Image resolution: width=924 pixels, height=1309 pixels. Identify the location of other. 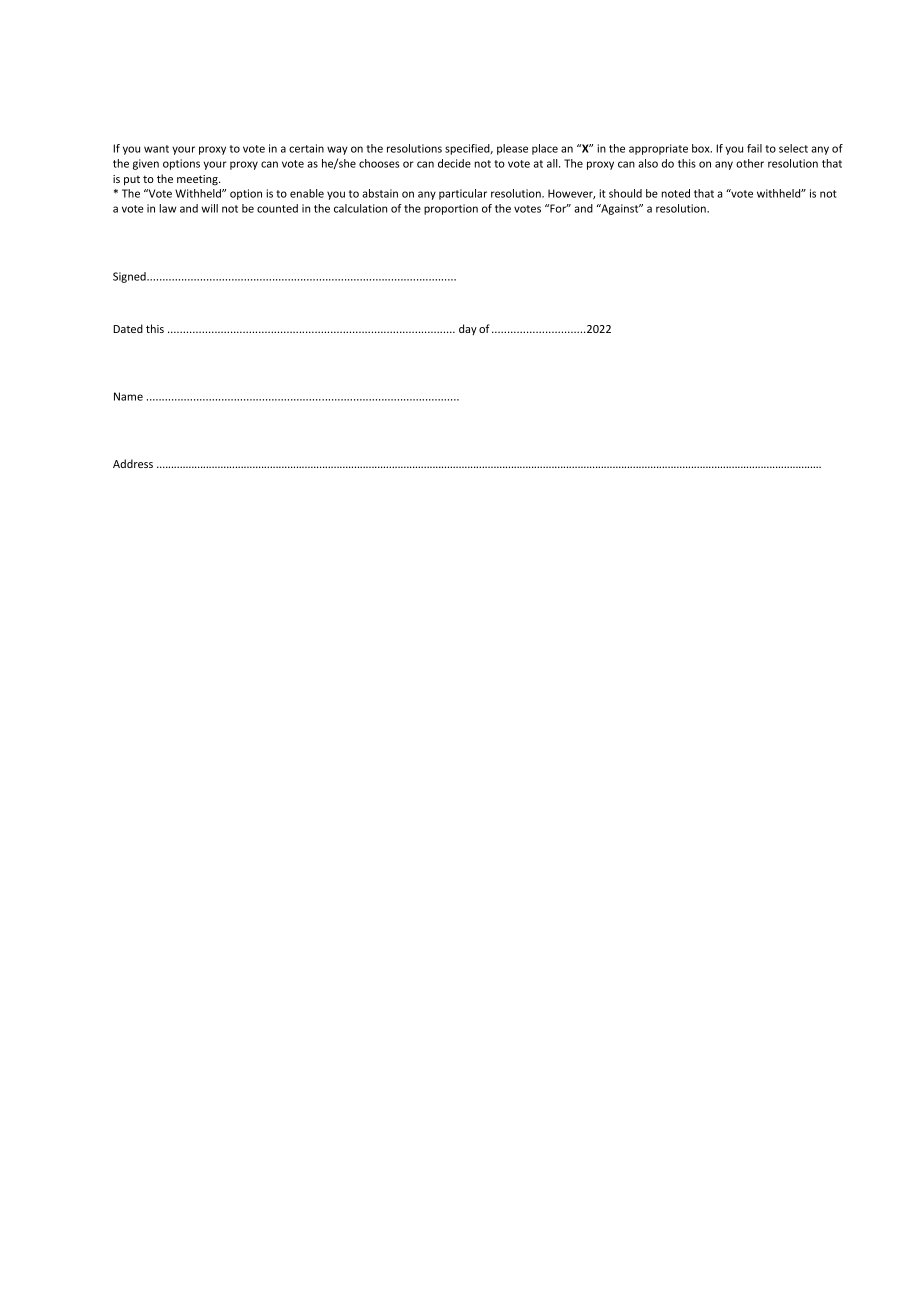
(750, 163).
